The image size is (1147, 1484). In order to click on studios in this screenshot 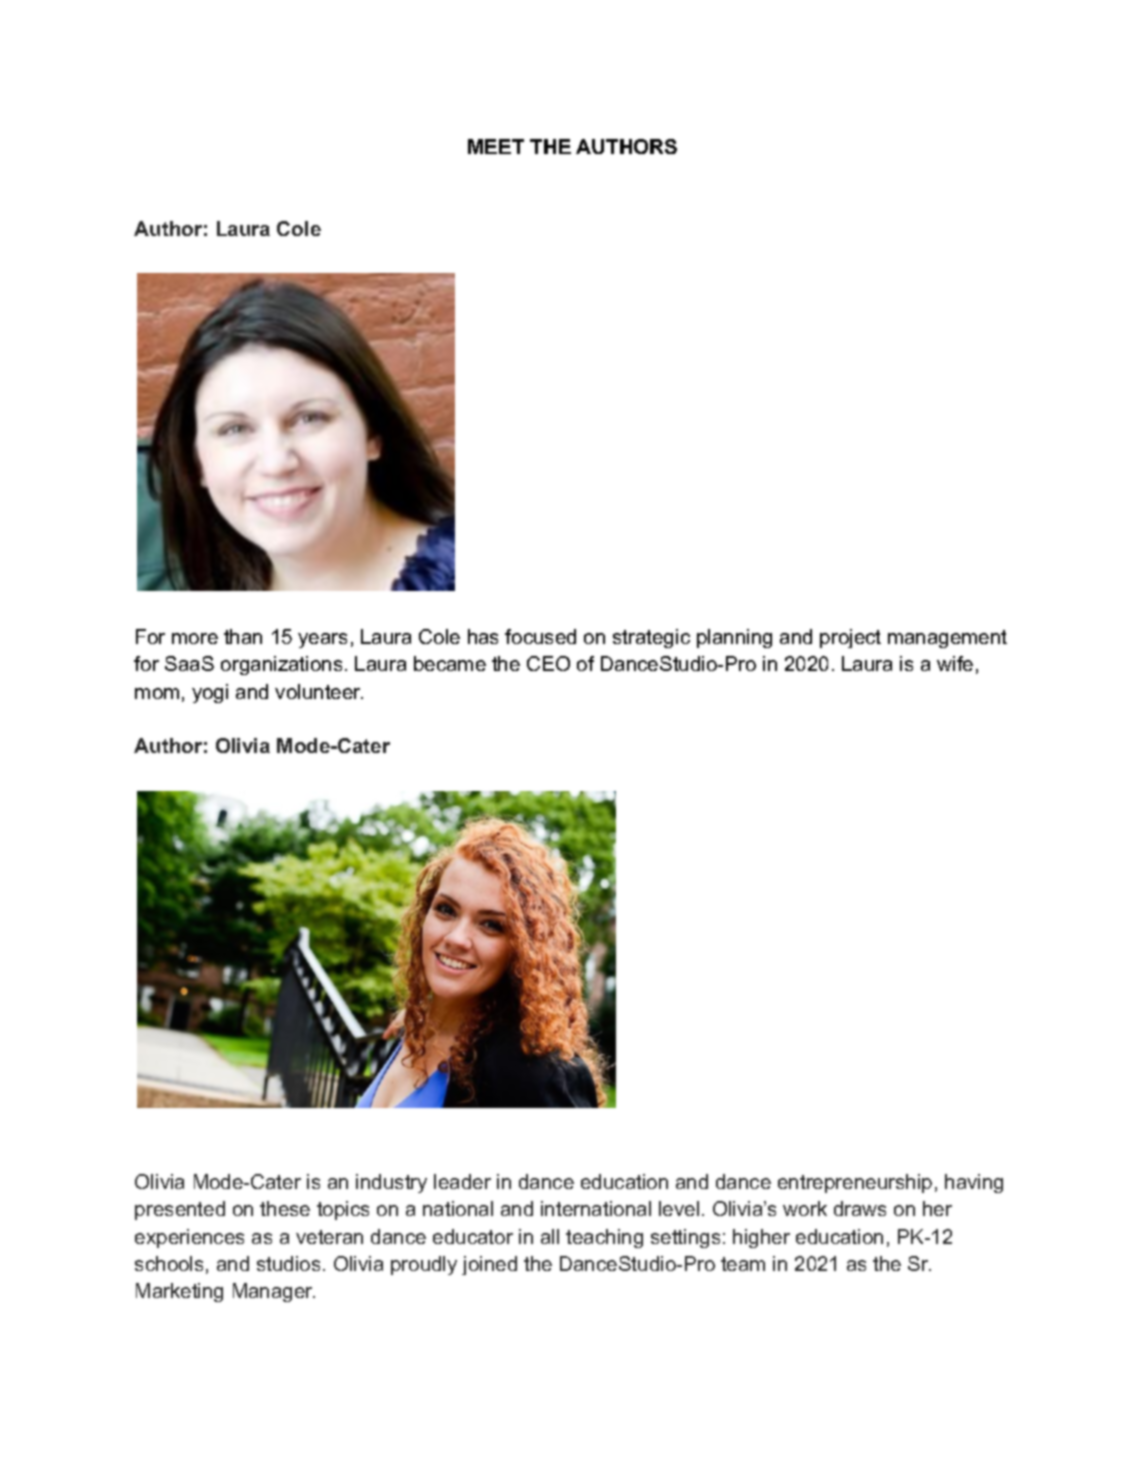, I will do `click(288, 1263)`.
